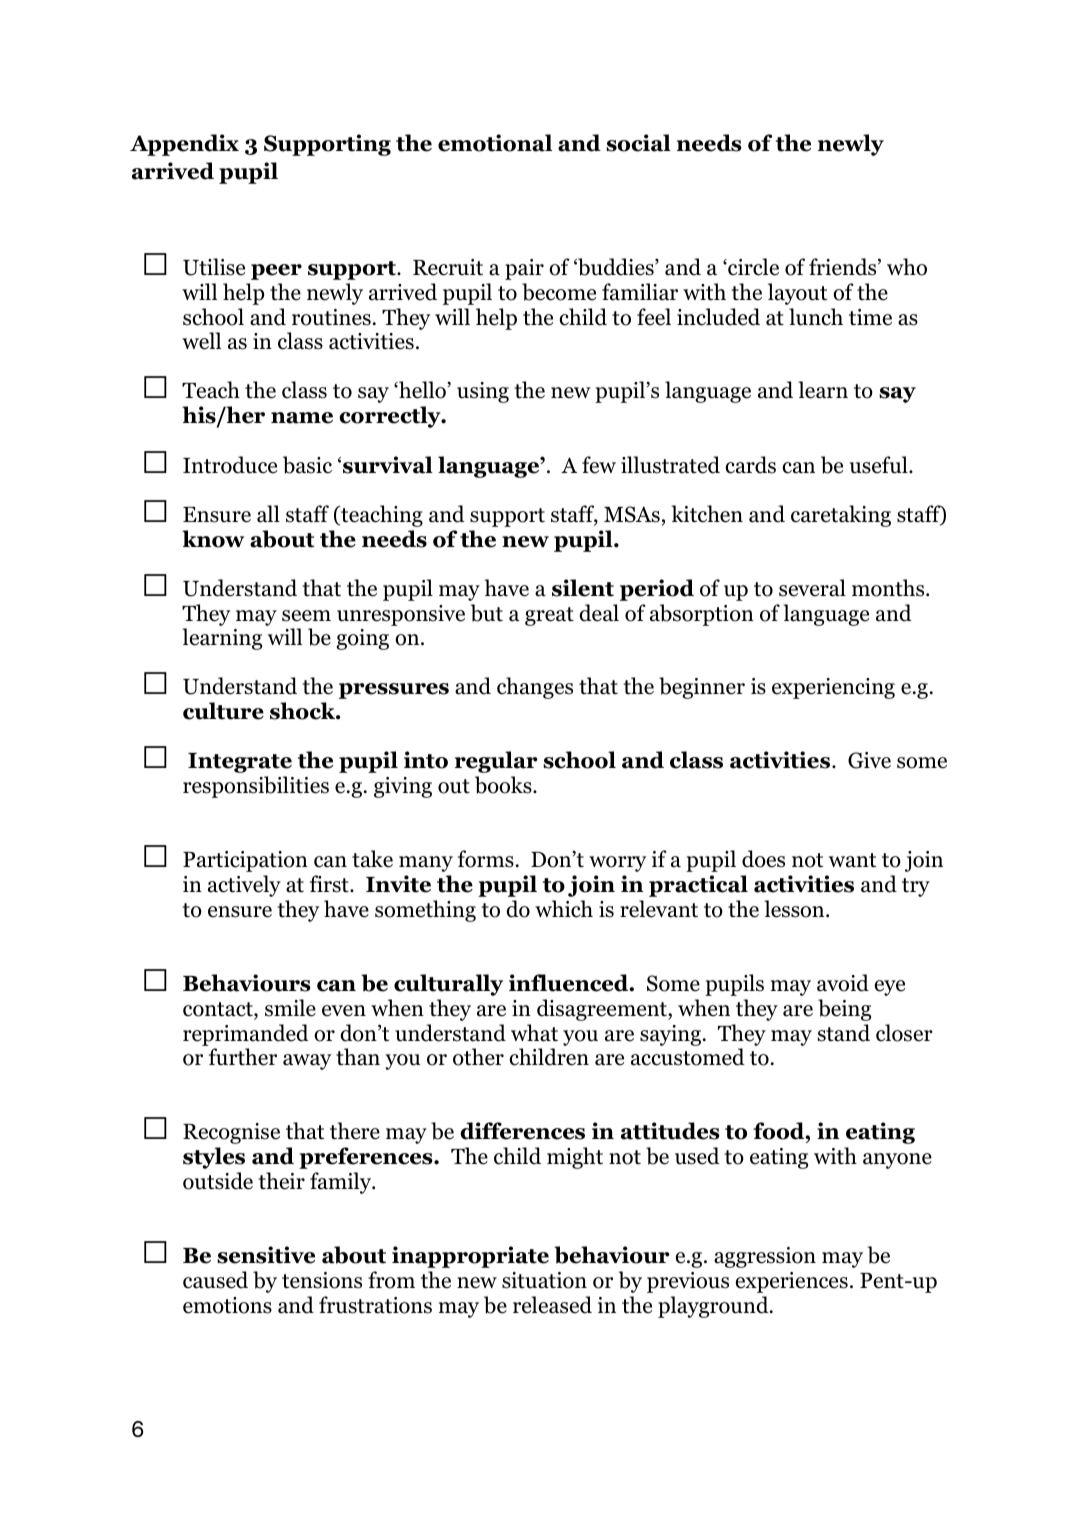 Image resolution: width=1084 pixels, height=1532 pixels. Describe the element at coordinates (266, 1255) in the screenshot. I see `sensitive` at that location.
